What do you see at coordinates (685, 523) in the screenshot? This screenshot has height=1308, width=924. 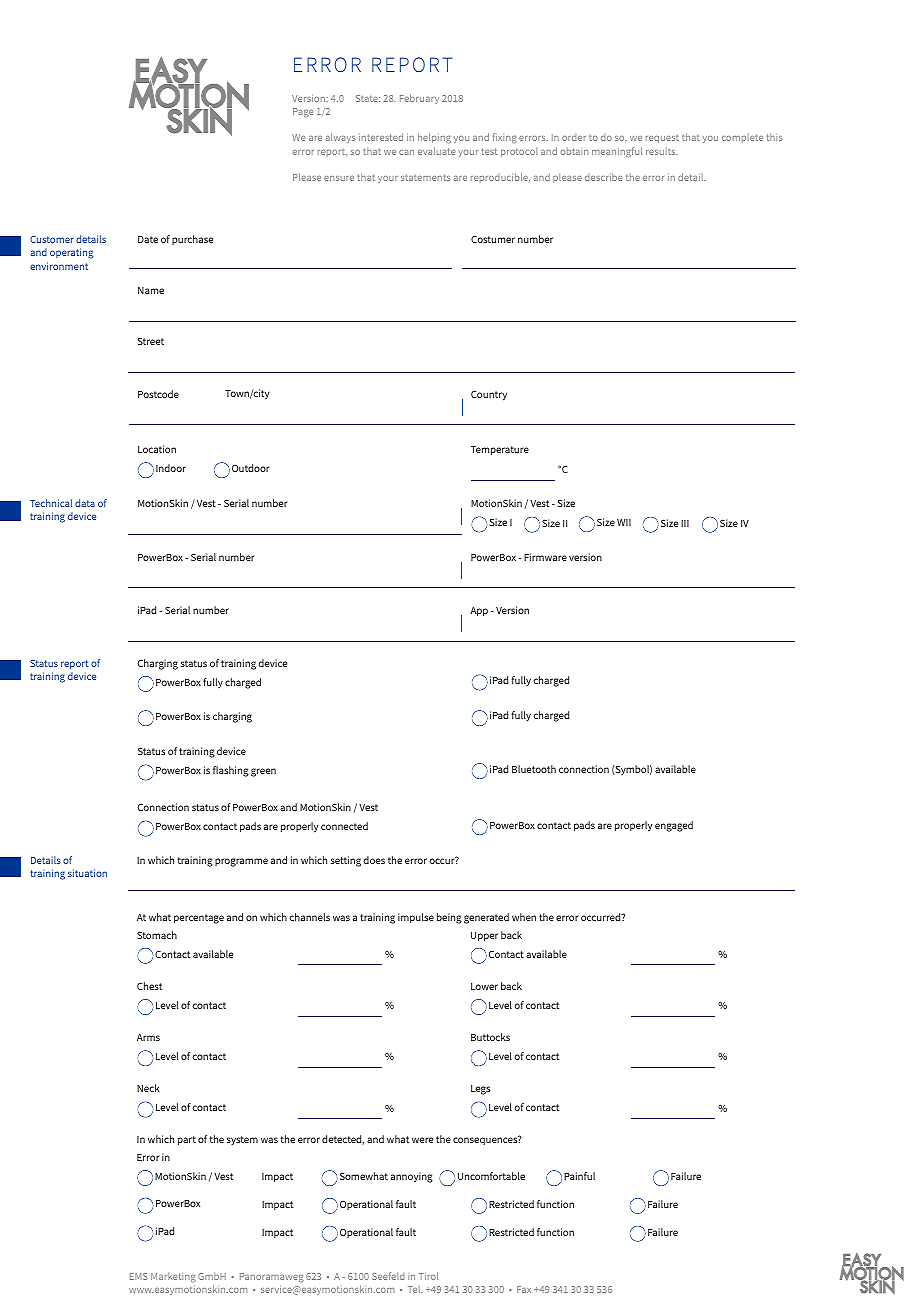 I see `III` at bounding box center [685, 523].
